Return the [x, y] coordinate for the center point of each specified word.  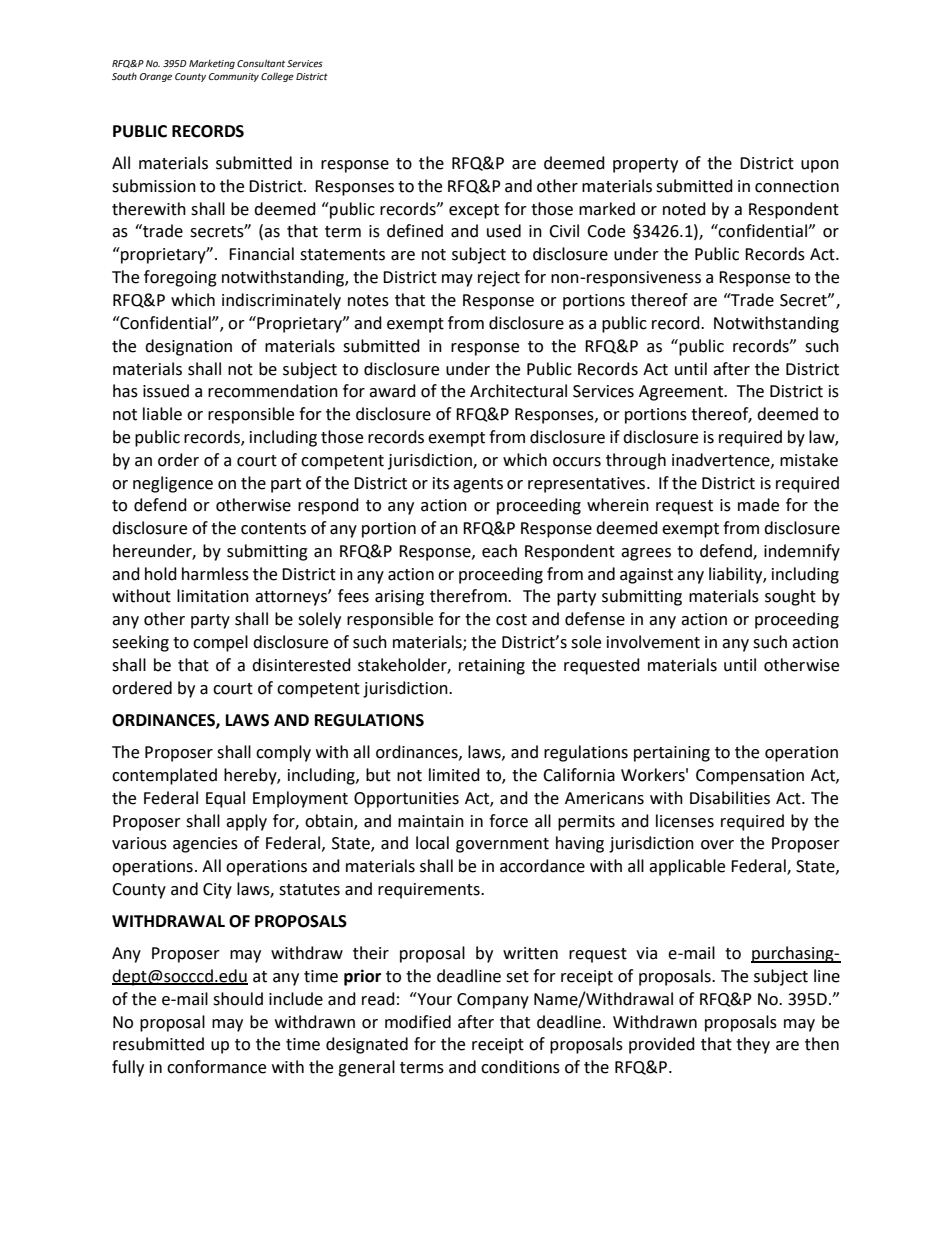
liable [162, 414]
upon [820, 166]
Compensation [750, 777]
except [474, 211]
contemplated [164, 776]
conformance [216, 1067]
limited [454, 775]
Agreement [682, 393]
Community [234, 77]
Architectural [518, 391]
